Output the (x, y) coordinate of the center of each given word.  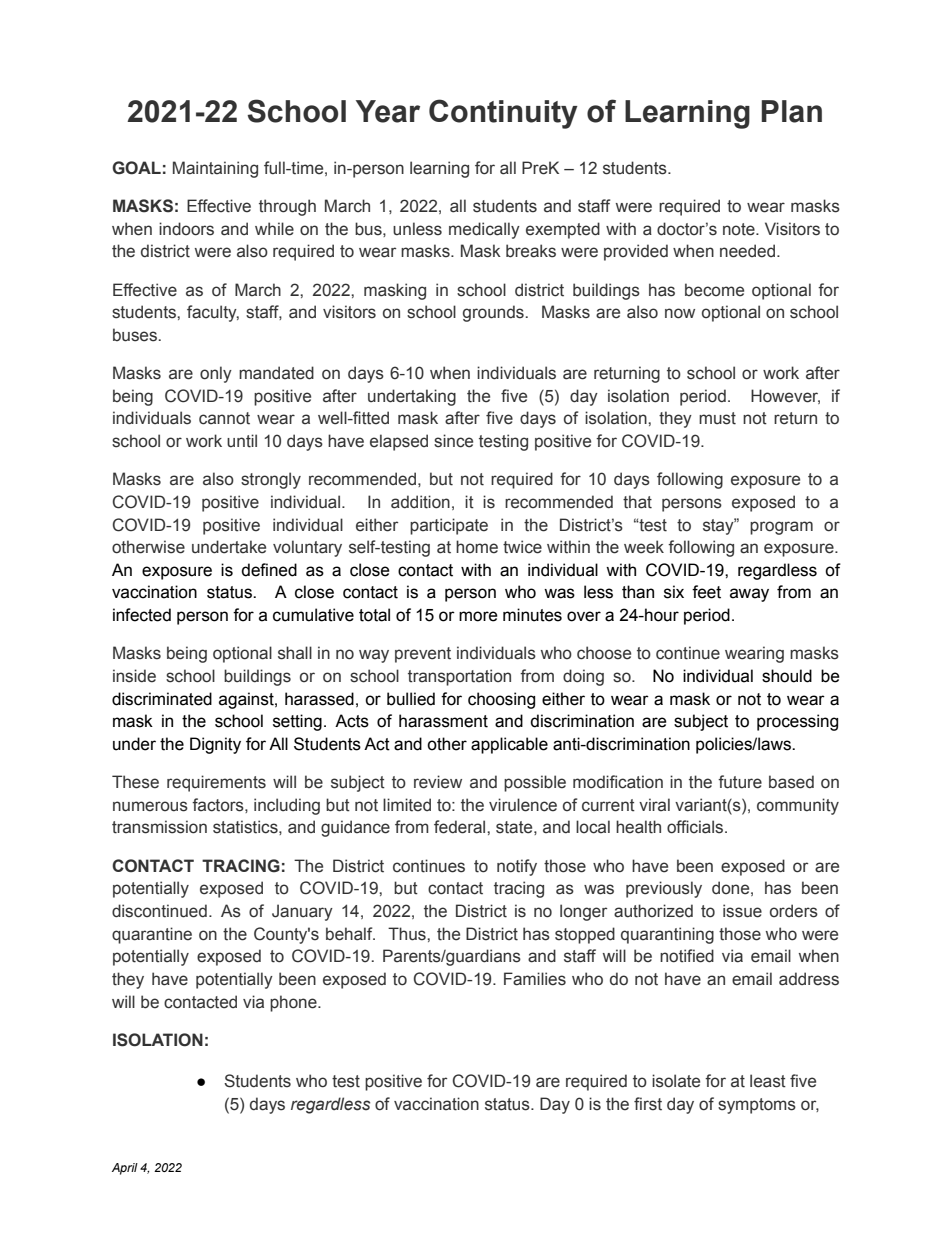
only (216, 374)
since (453, 441)
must (717, 418)
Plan (791, 111)
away (749, 595)
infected (142, 615)
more (478, 616)
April (125, 1169)
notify (517, 867)
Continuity (503, 114)
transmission (159, 827)
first (648, 1104)
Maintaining (215, 169)
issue (742, 911)
